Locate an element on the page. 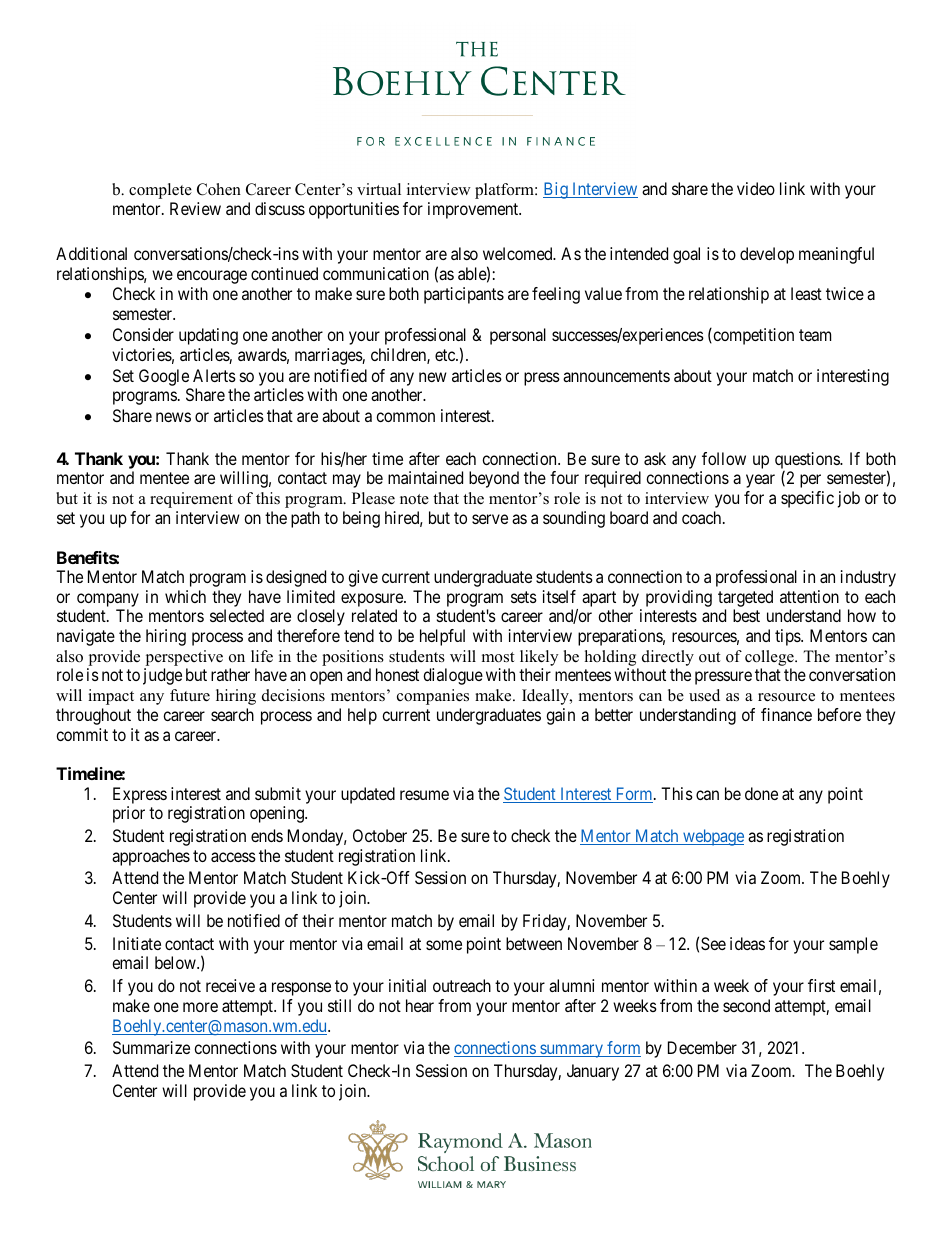 This page has height=1233, width=952. Summarize is located at coordinates (151, 1047).
